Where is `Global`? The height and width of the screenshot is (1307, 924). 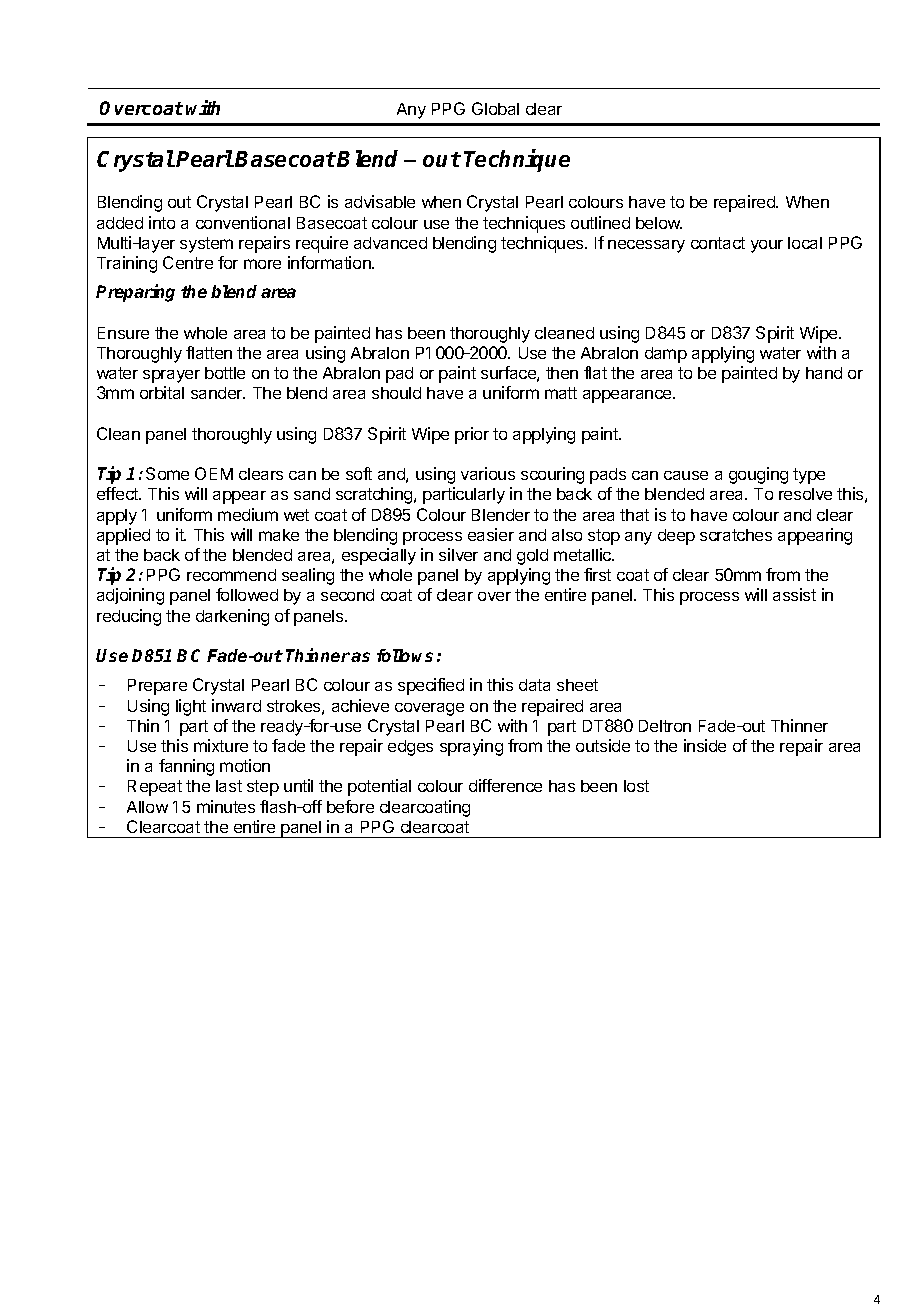
Global is located at coordinates (495, 108).
